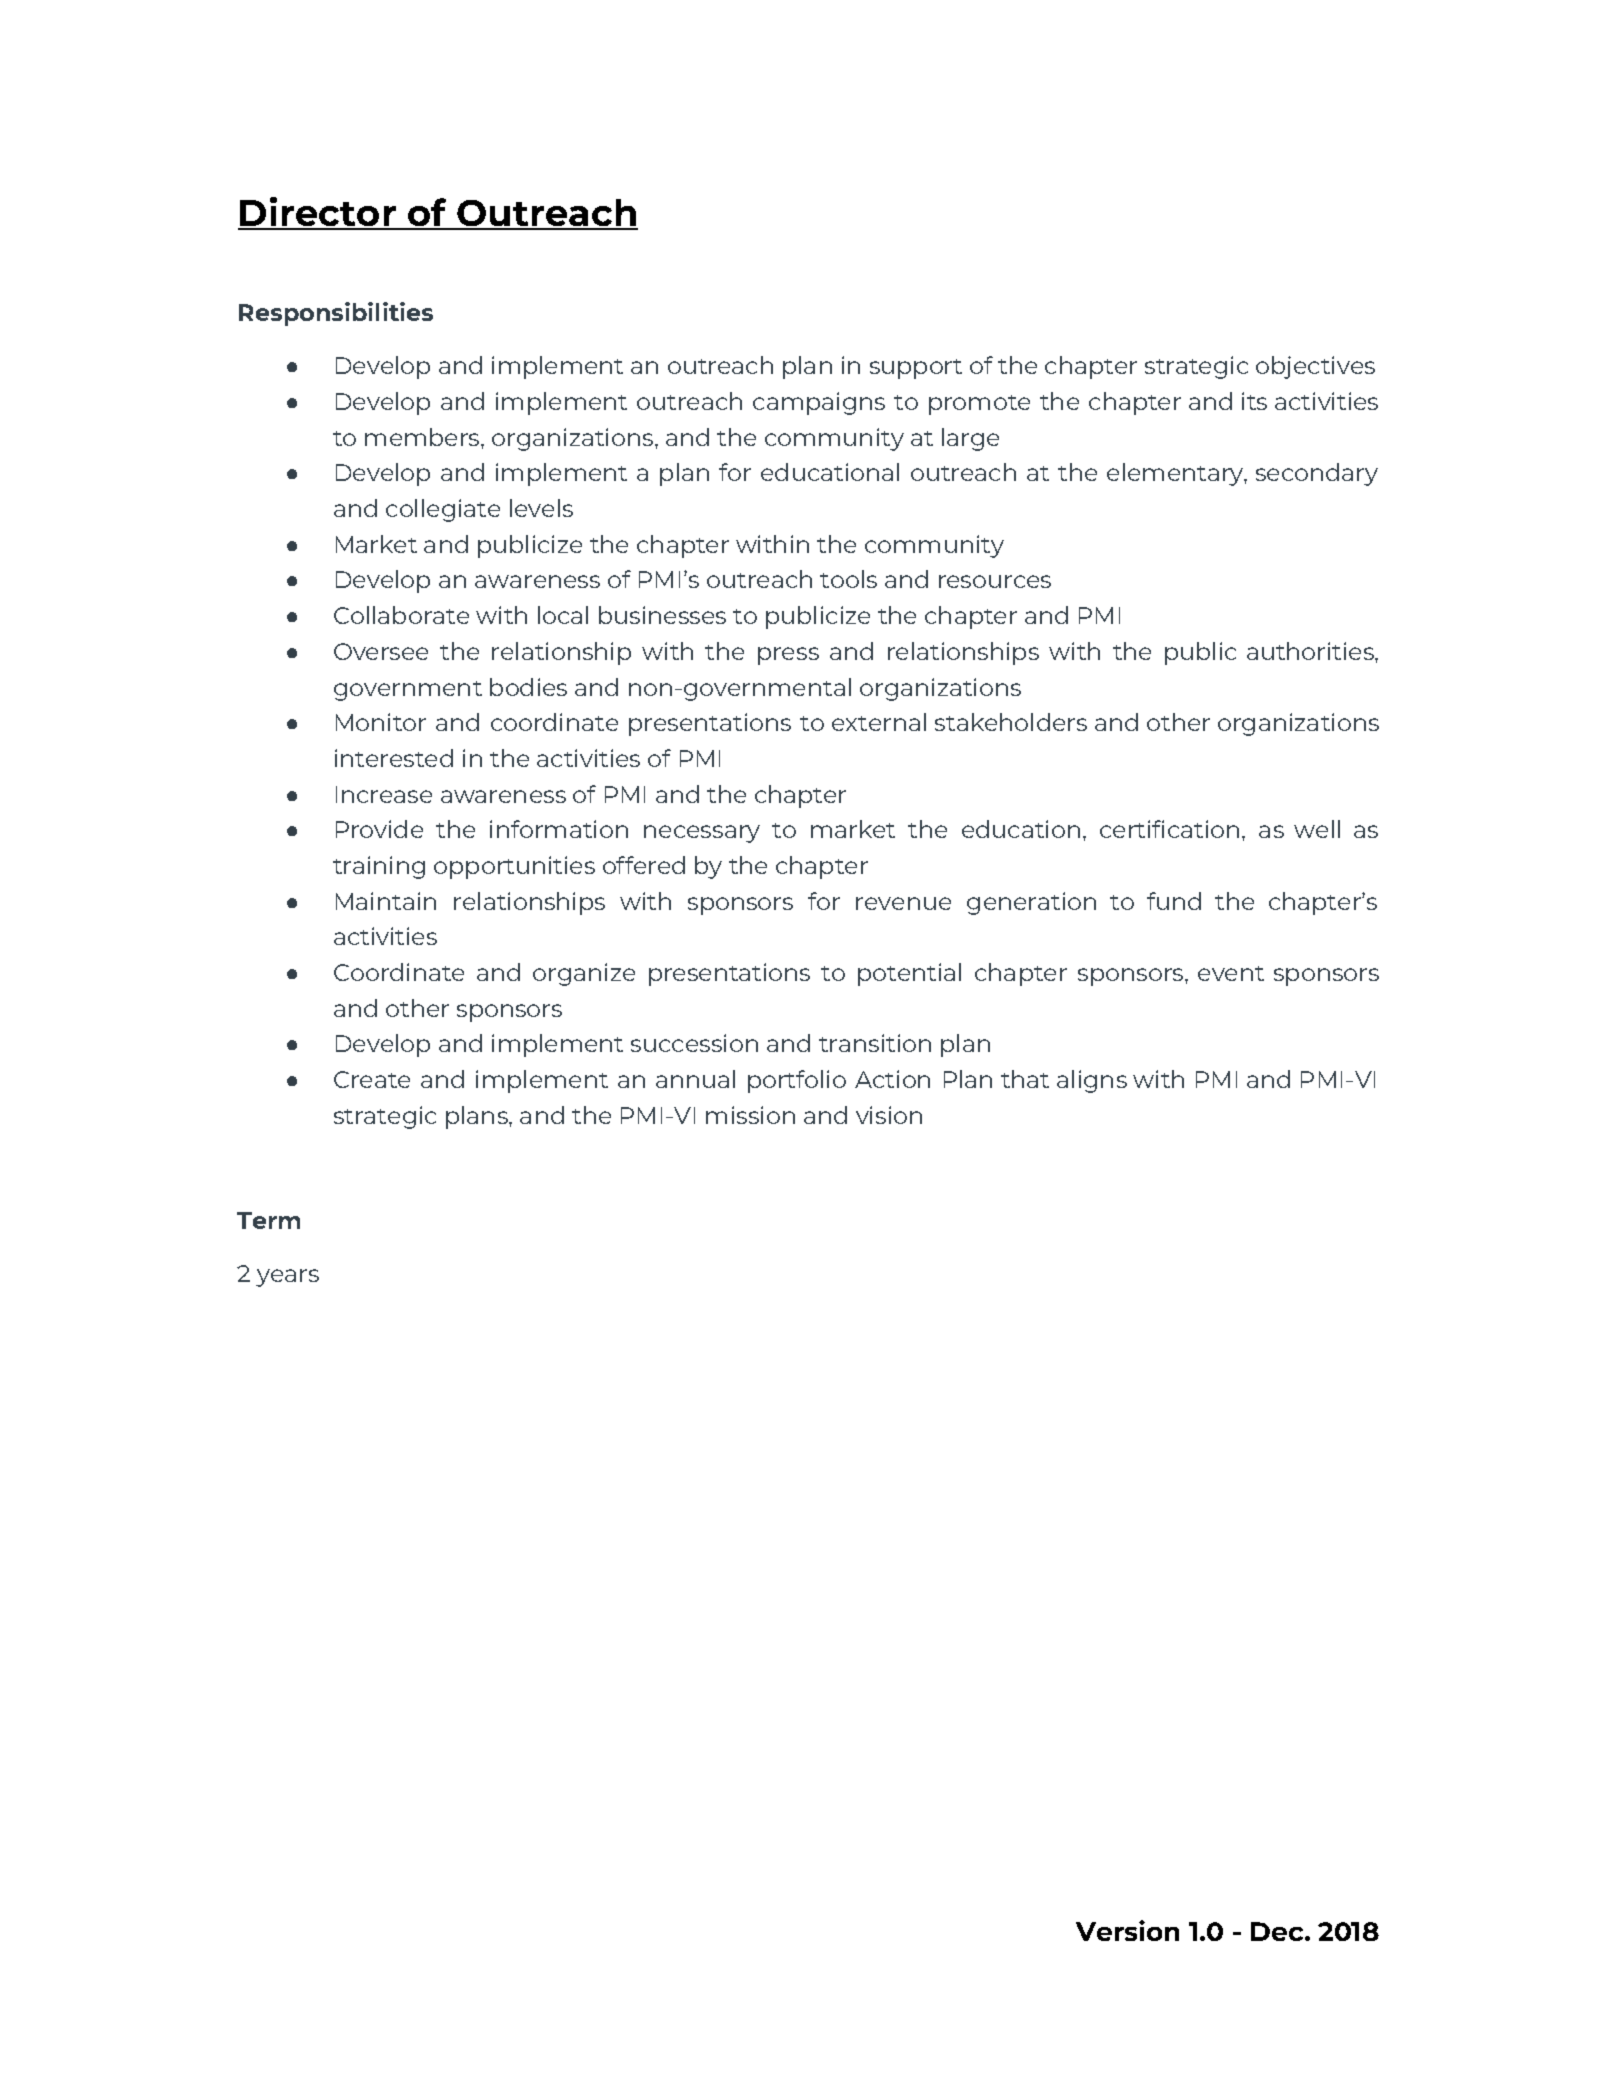 This image has height=2094, width=1618. I want to click on objectives, so click(1315, 367).
